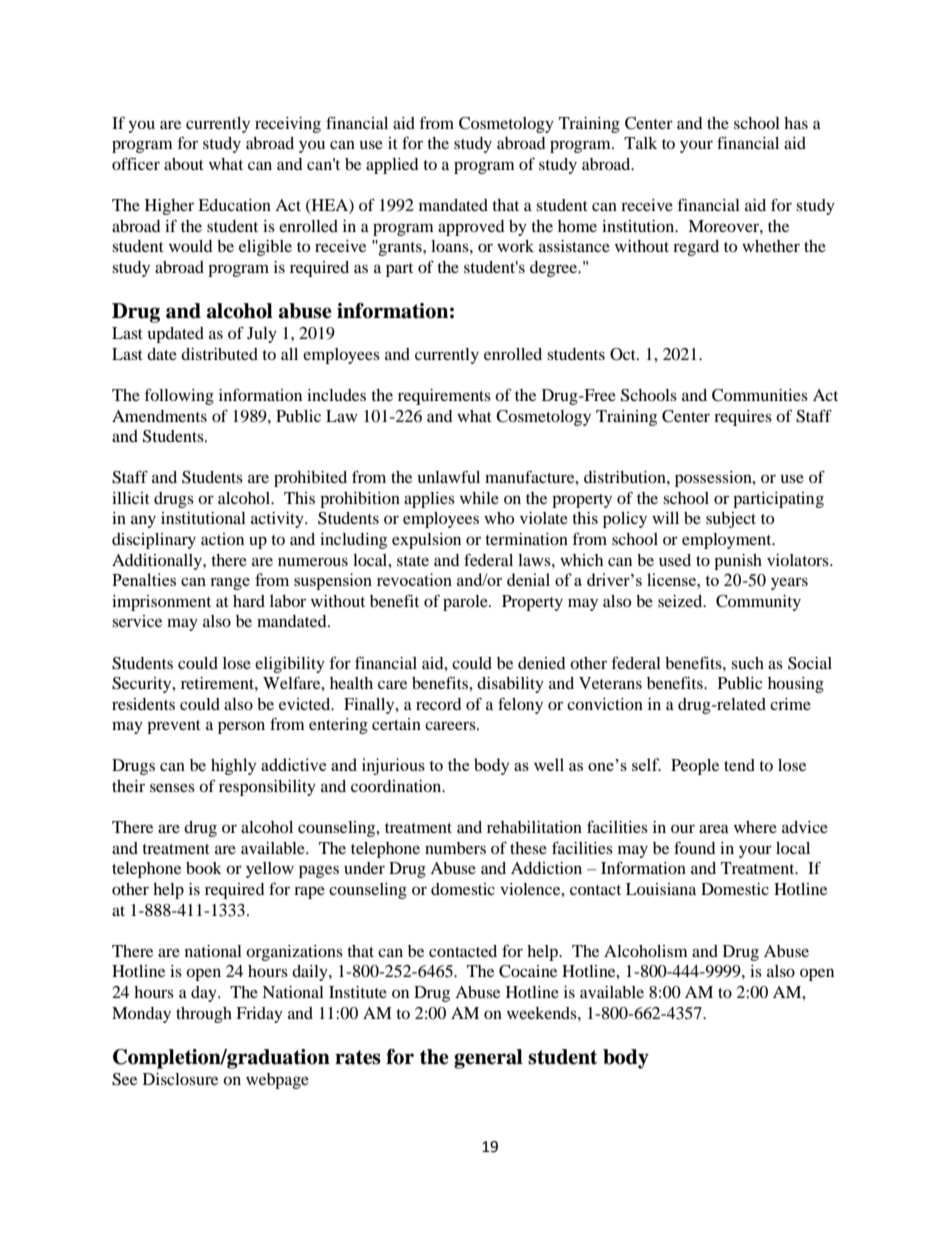 The width and height of the screenshot is (952, 1233). I want to click on Community, so click(758, 603).
